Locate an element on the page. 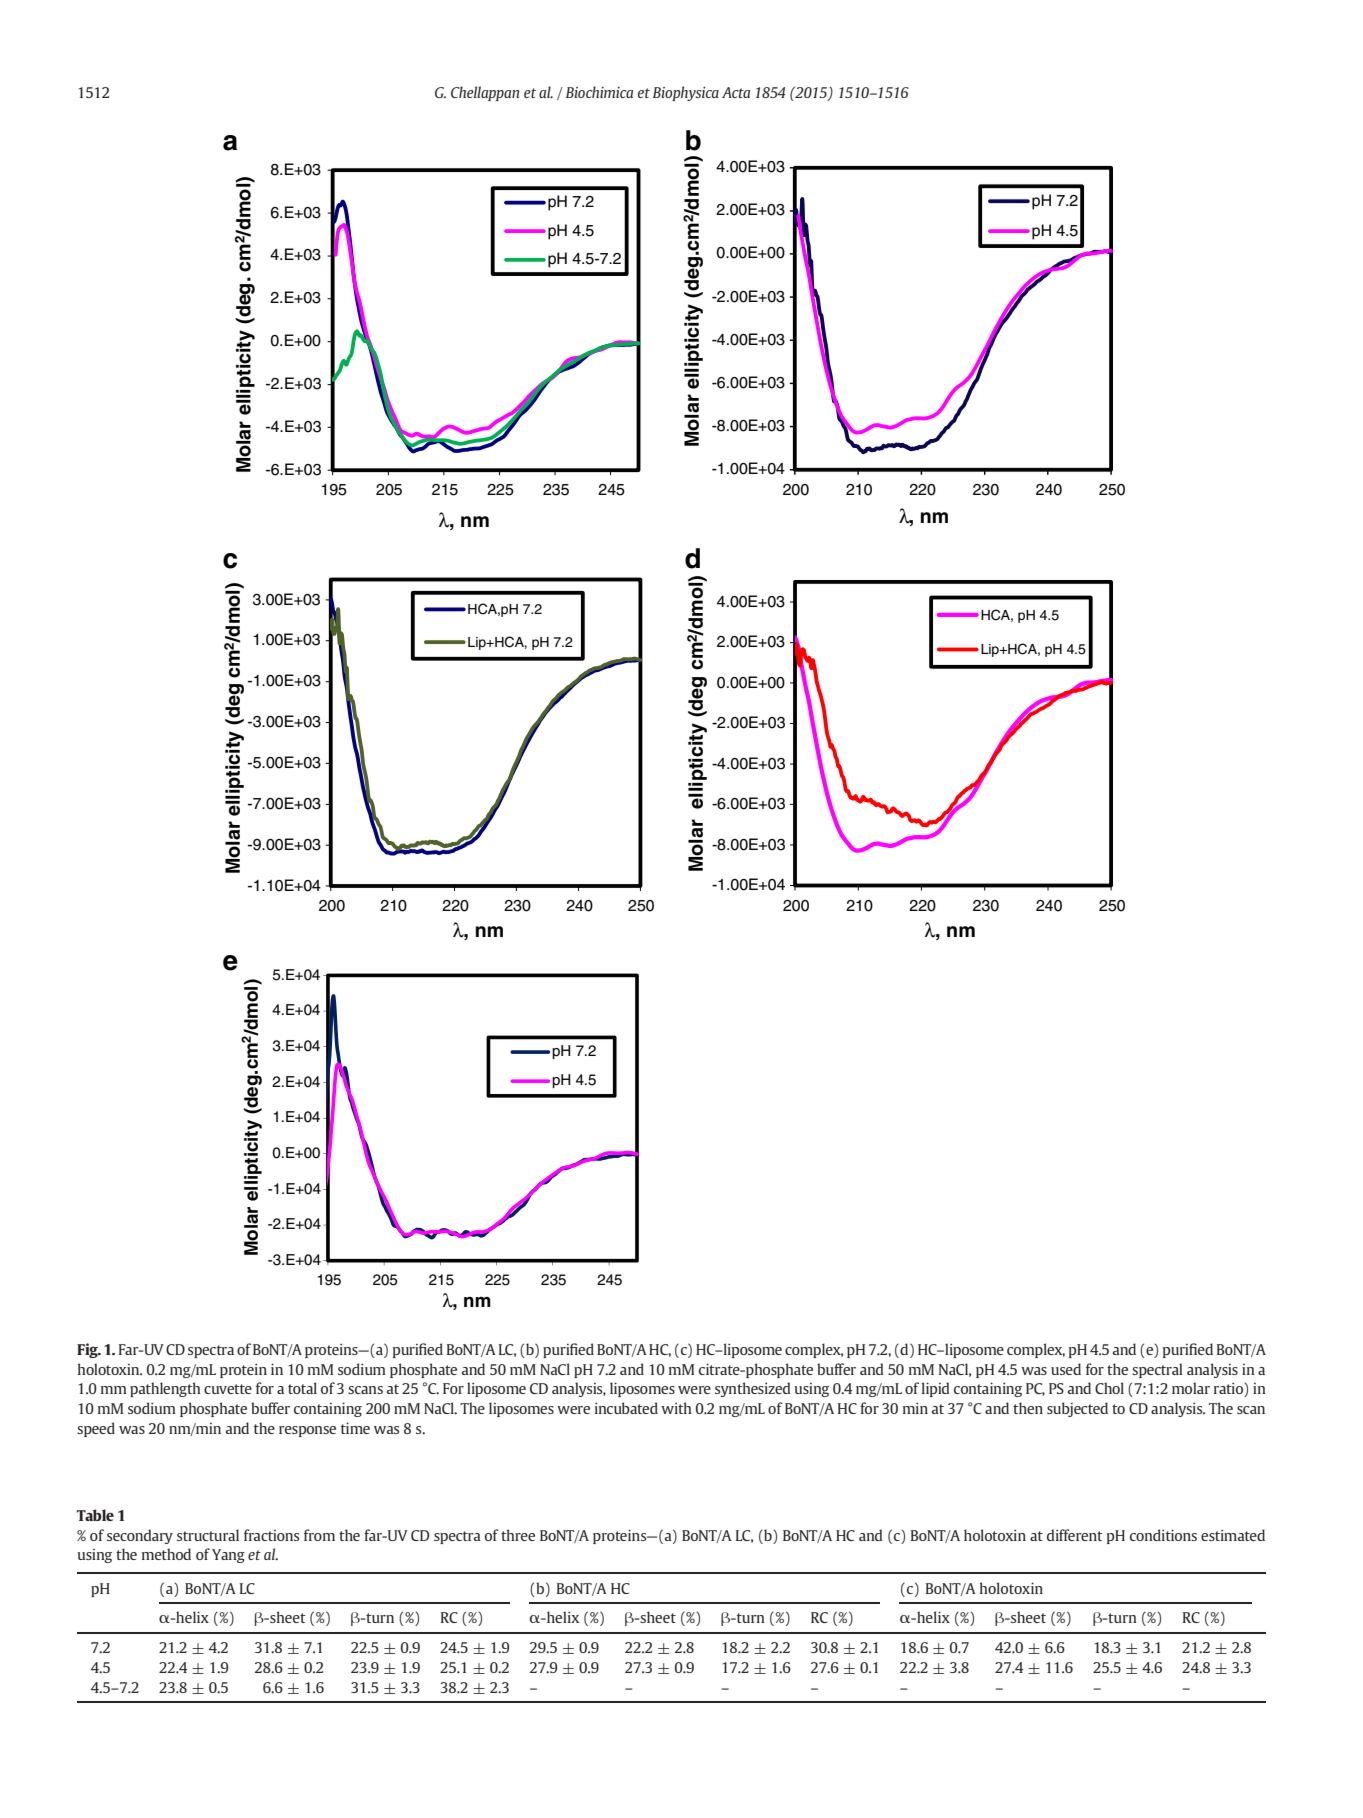  with is located at coordinates (676, 1408).
